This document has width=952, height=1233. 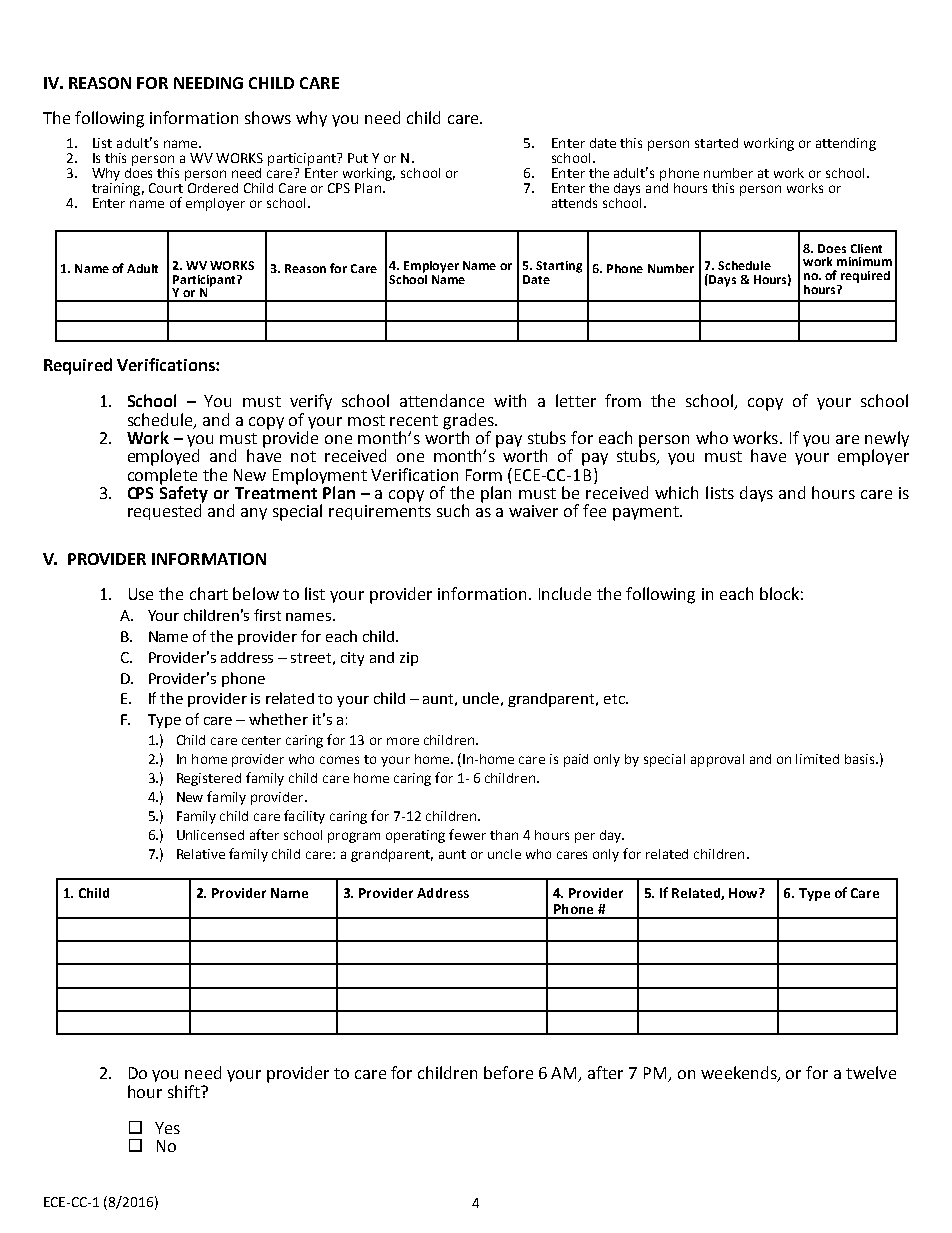 I want to click on with, so click(x=510, y=400).
